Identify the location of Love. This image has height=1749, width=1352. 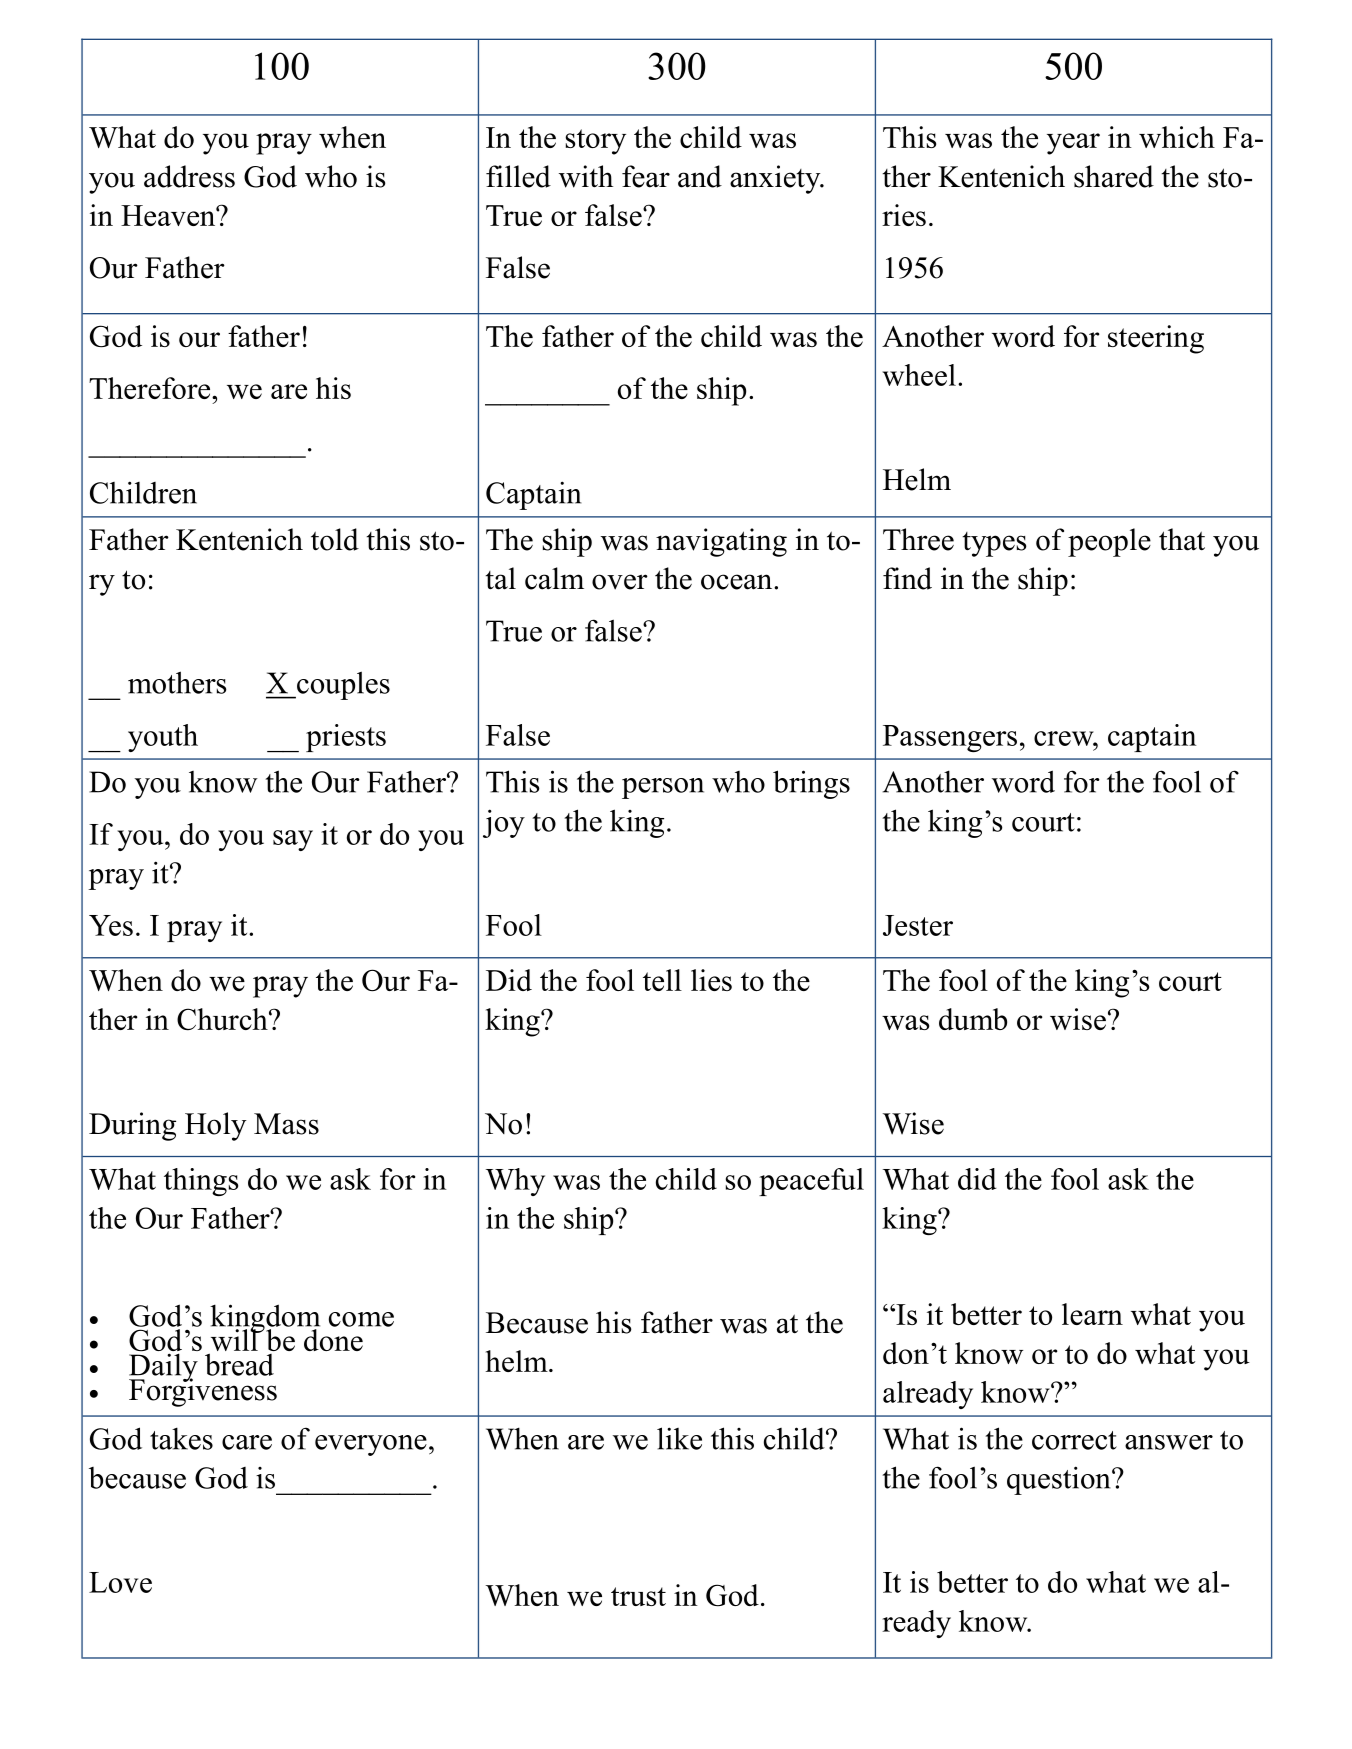
(120, 1582).
